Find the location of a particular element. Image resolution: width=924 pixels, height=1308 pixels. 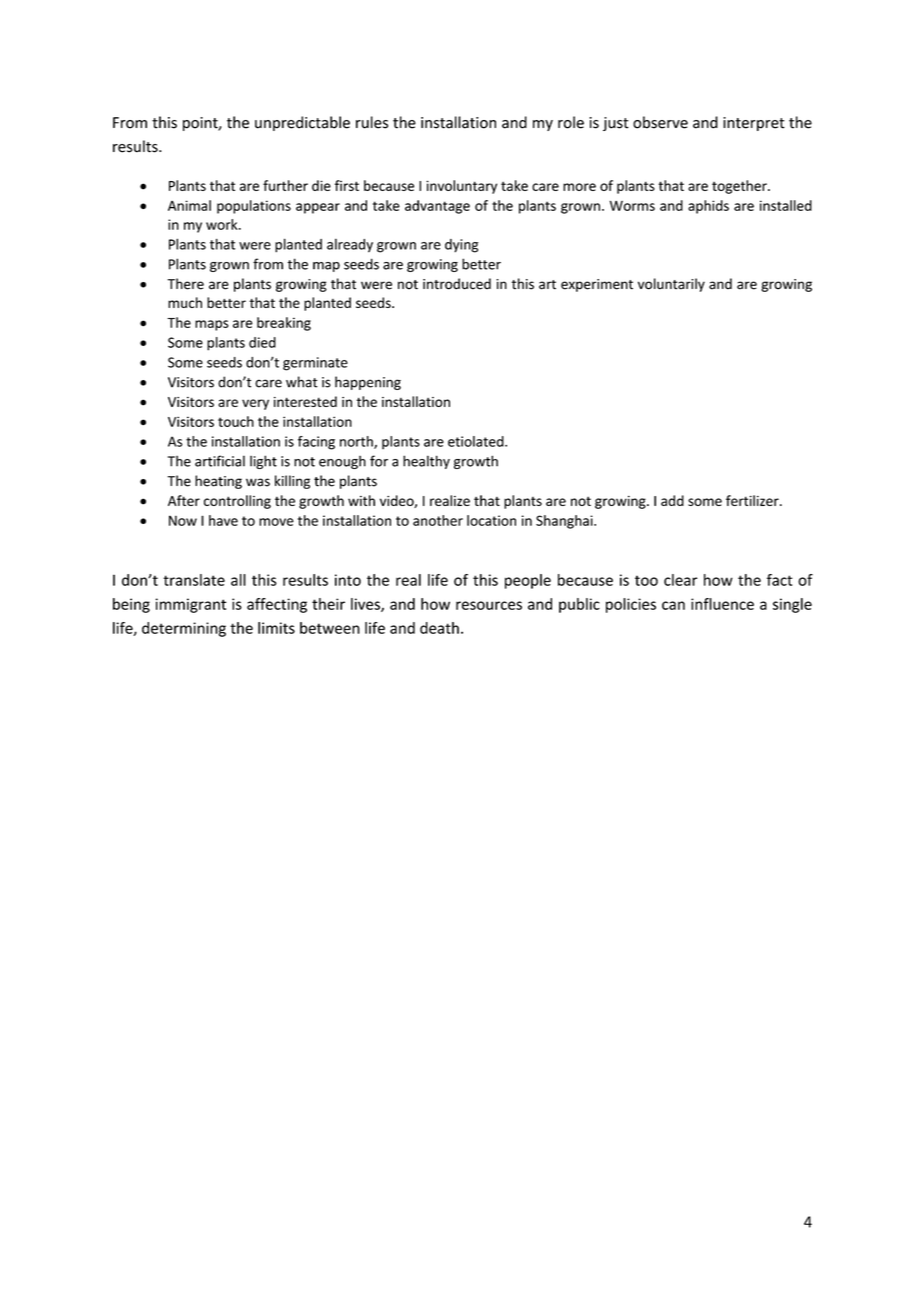

rules is located at coordinates (372, 122).
